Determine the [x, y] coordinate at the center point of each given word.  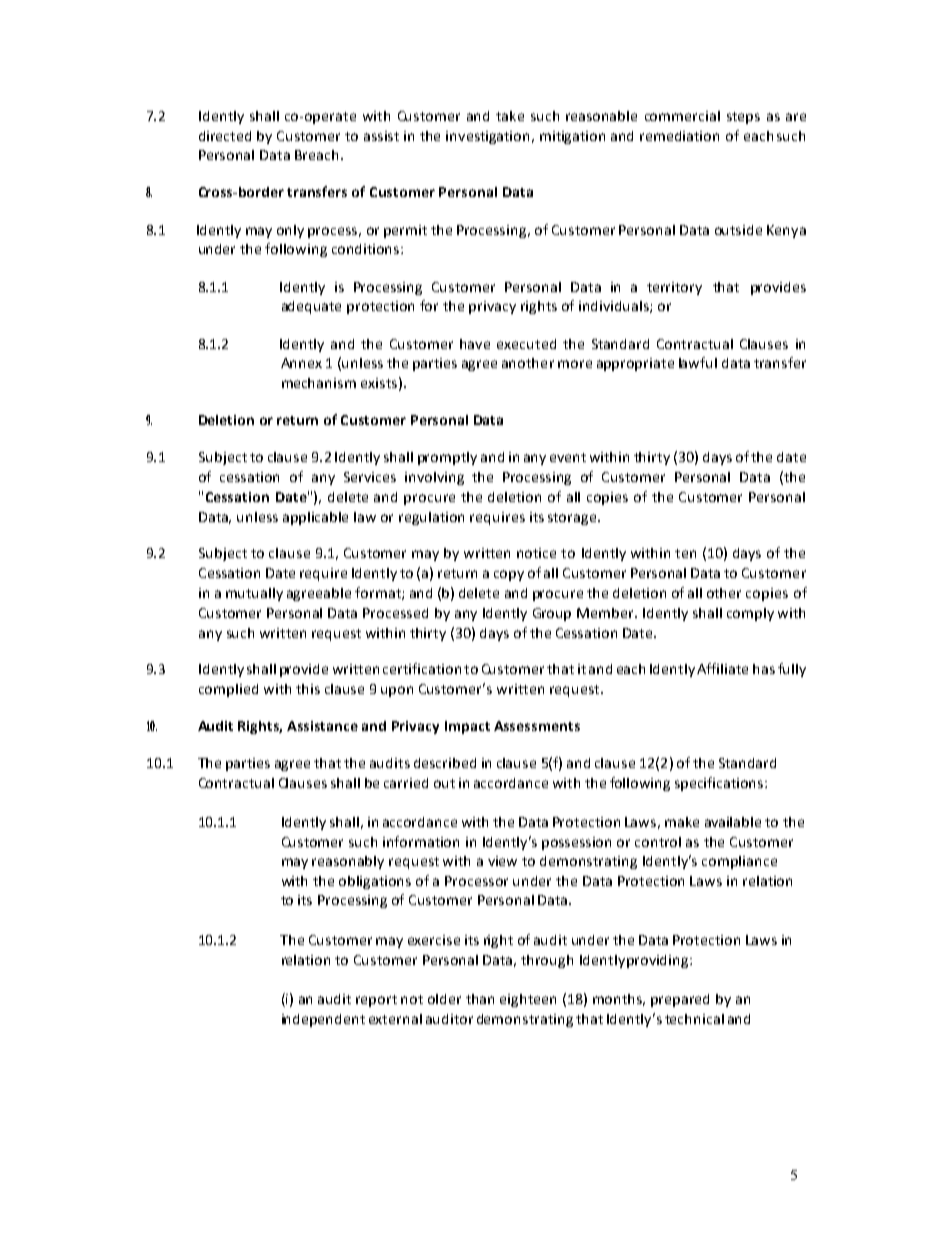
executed [526, 344]
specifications [720, 784]
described [445, 763]
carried [406, 783]
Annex [301, 363]
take [510, 116]
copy [509, 575]
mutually [254, 594]
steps [743, 118]
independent [323, 1020]
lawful [698, 362]
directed [225, 136]
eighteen [528, 1000]
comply [750, 614]
